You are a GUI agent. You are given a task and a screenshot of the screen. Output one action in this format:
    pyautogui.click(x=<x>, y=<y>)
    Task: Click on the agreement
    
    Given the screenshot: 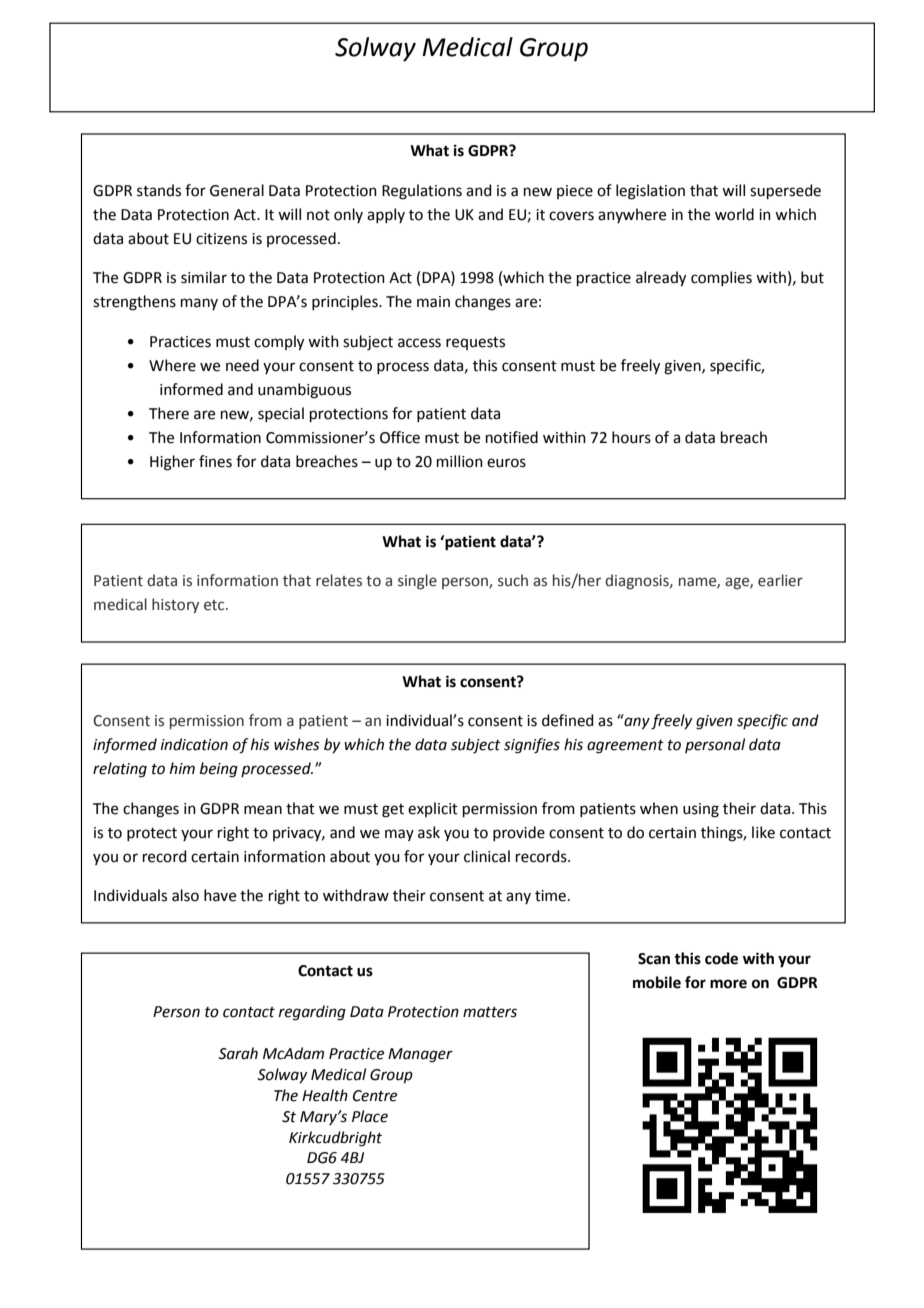 What is the action you would take?
    pyautogui.click(x=625, y=747)
